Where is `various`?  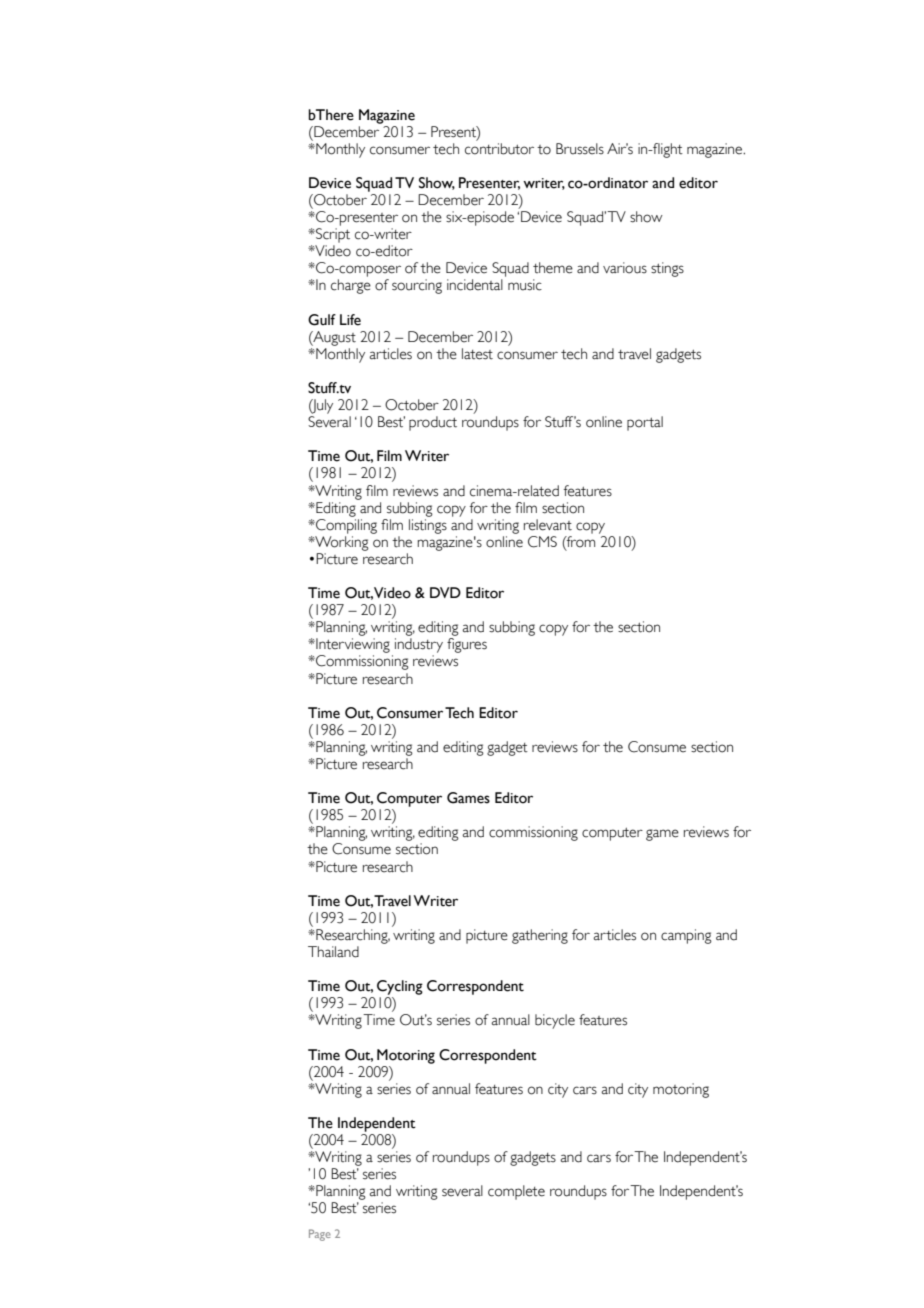
various is located at coordinates (625, 268).
